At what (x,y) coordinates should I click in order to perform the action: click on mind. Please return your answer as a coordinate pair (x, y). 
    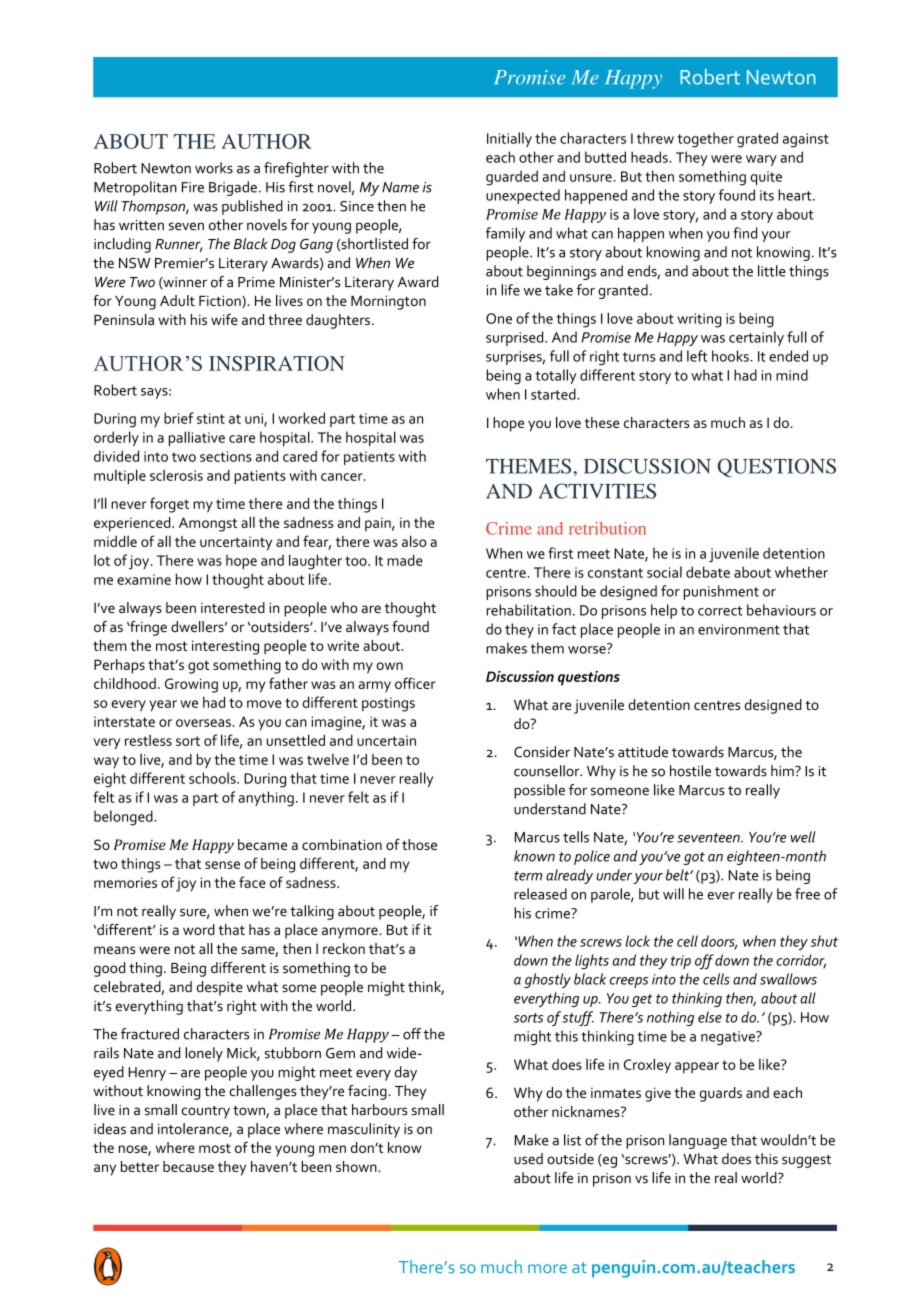
    Looking at the image, I should click on (792, 375).
